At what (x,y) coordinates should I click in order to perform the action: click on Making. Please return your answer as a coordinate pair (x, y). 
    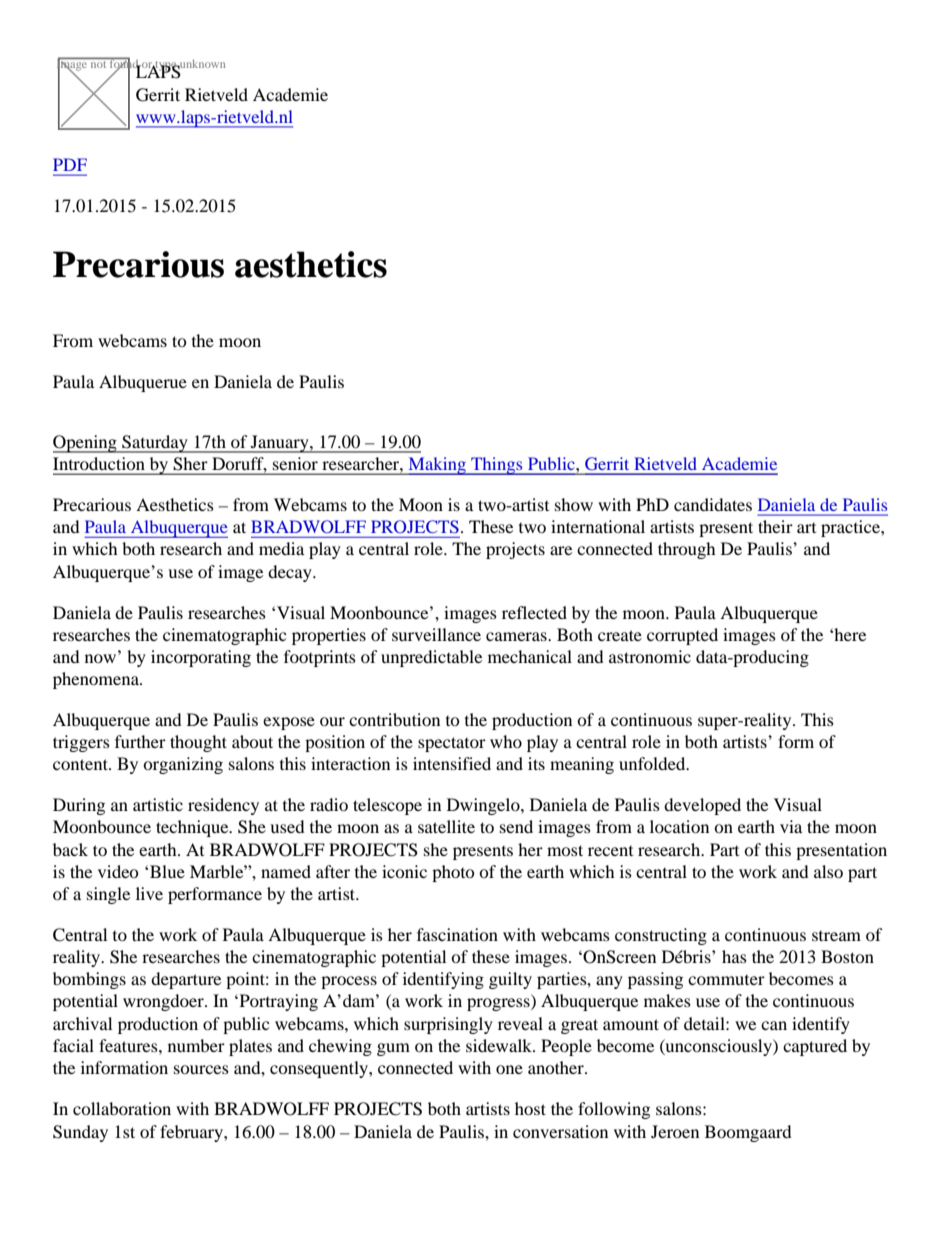
    Looking at the image, I should click on (437, 466).
